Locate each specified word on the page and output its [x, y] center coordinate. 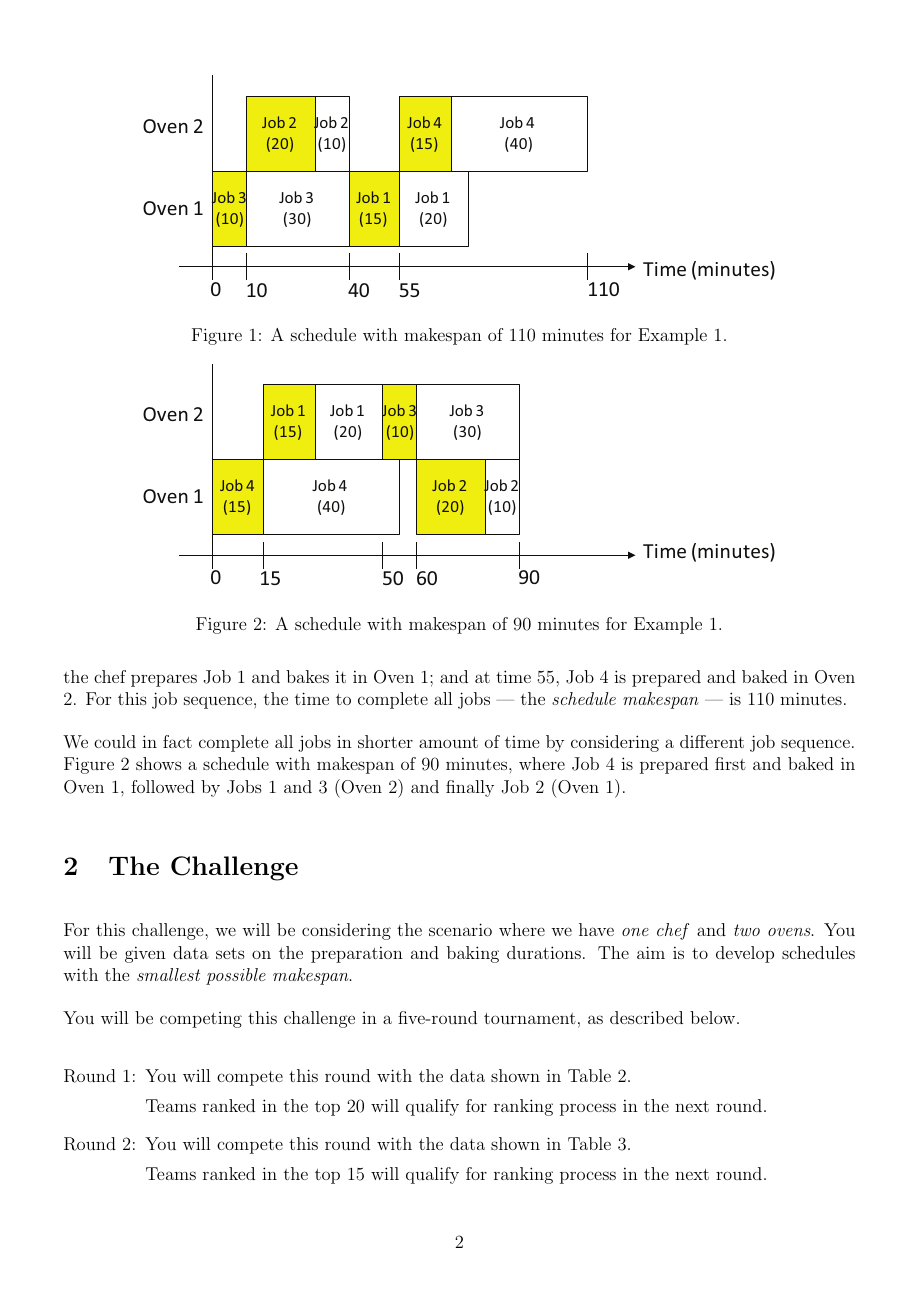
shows [159, 763]
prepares [164, 680]
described [646, 1017]
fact [177, 741]
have [596, 929]
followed [163, 786]
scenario [460, 929]
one [635, 932]
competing [201, 1020]
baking [473, 954]
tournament [530, 1018]
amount [448, 742]
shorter [385, 741]
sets [230, 953]
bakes [307, 676]
